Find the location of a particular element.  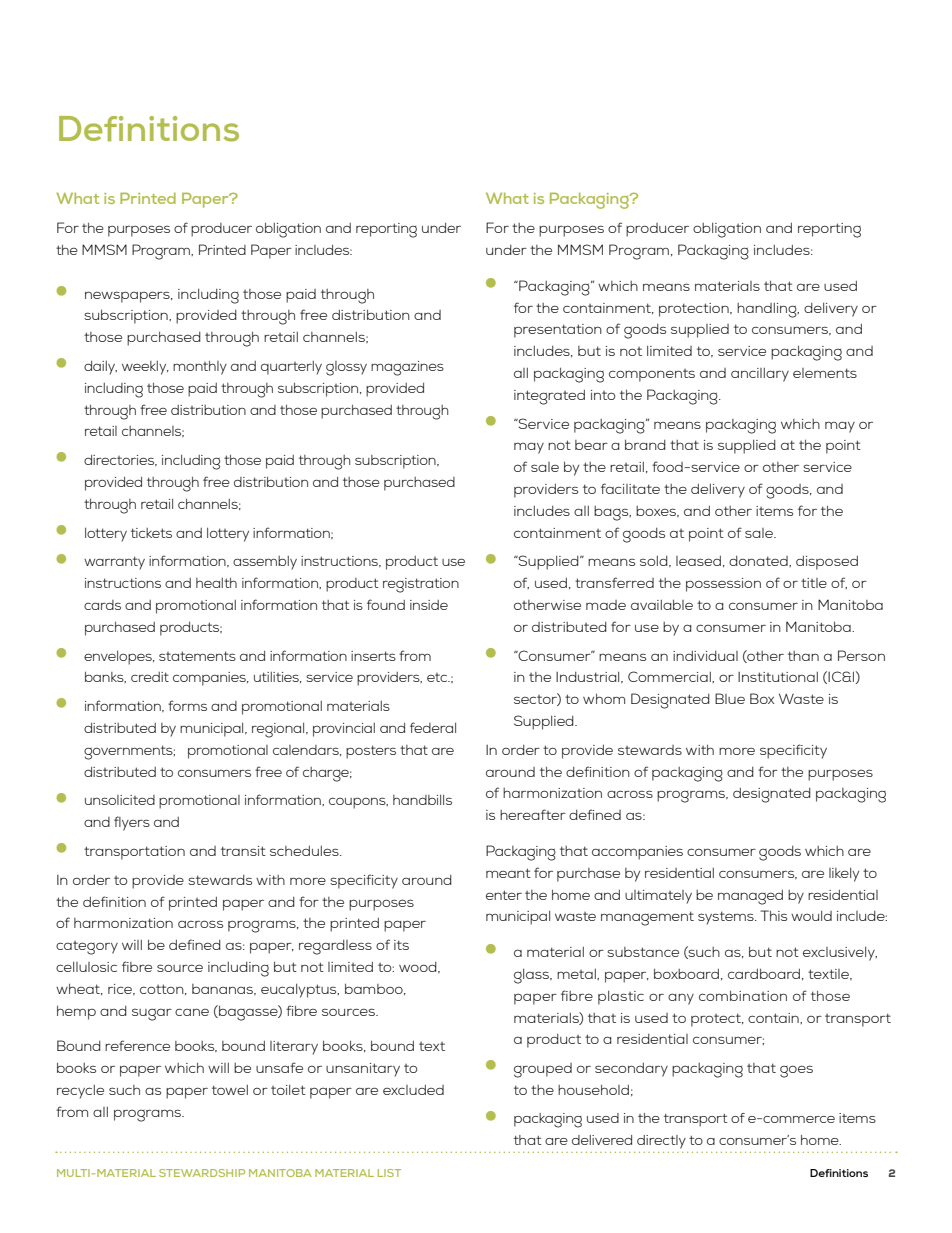

forms is located at coordinates (187, 705).
